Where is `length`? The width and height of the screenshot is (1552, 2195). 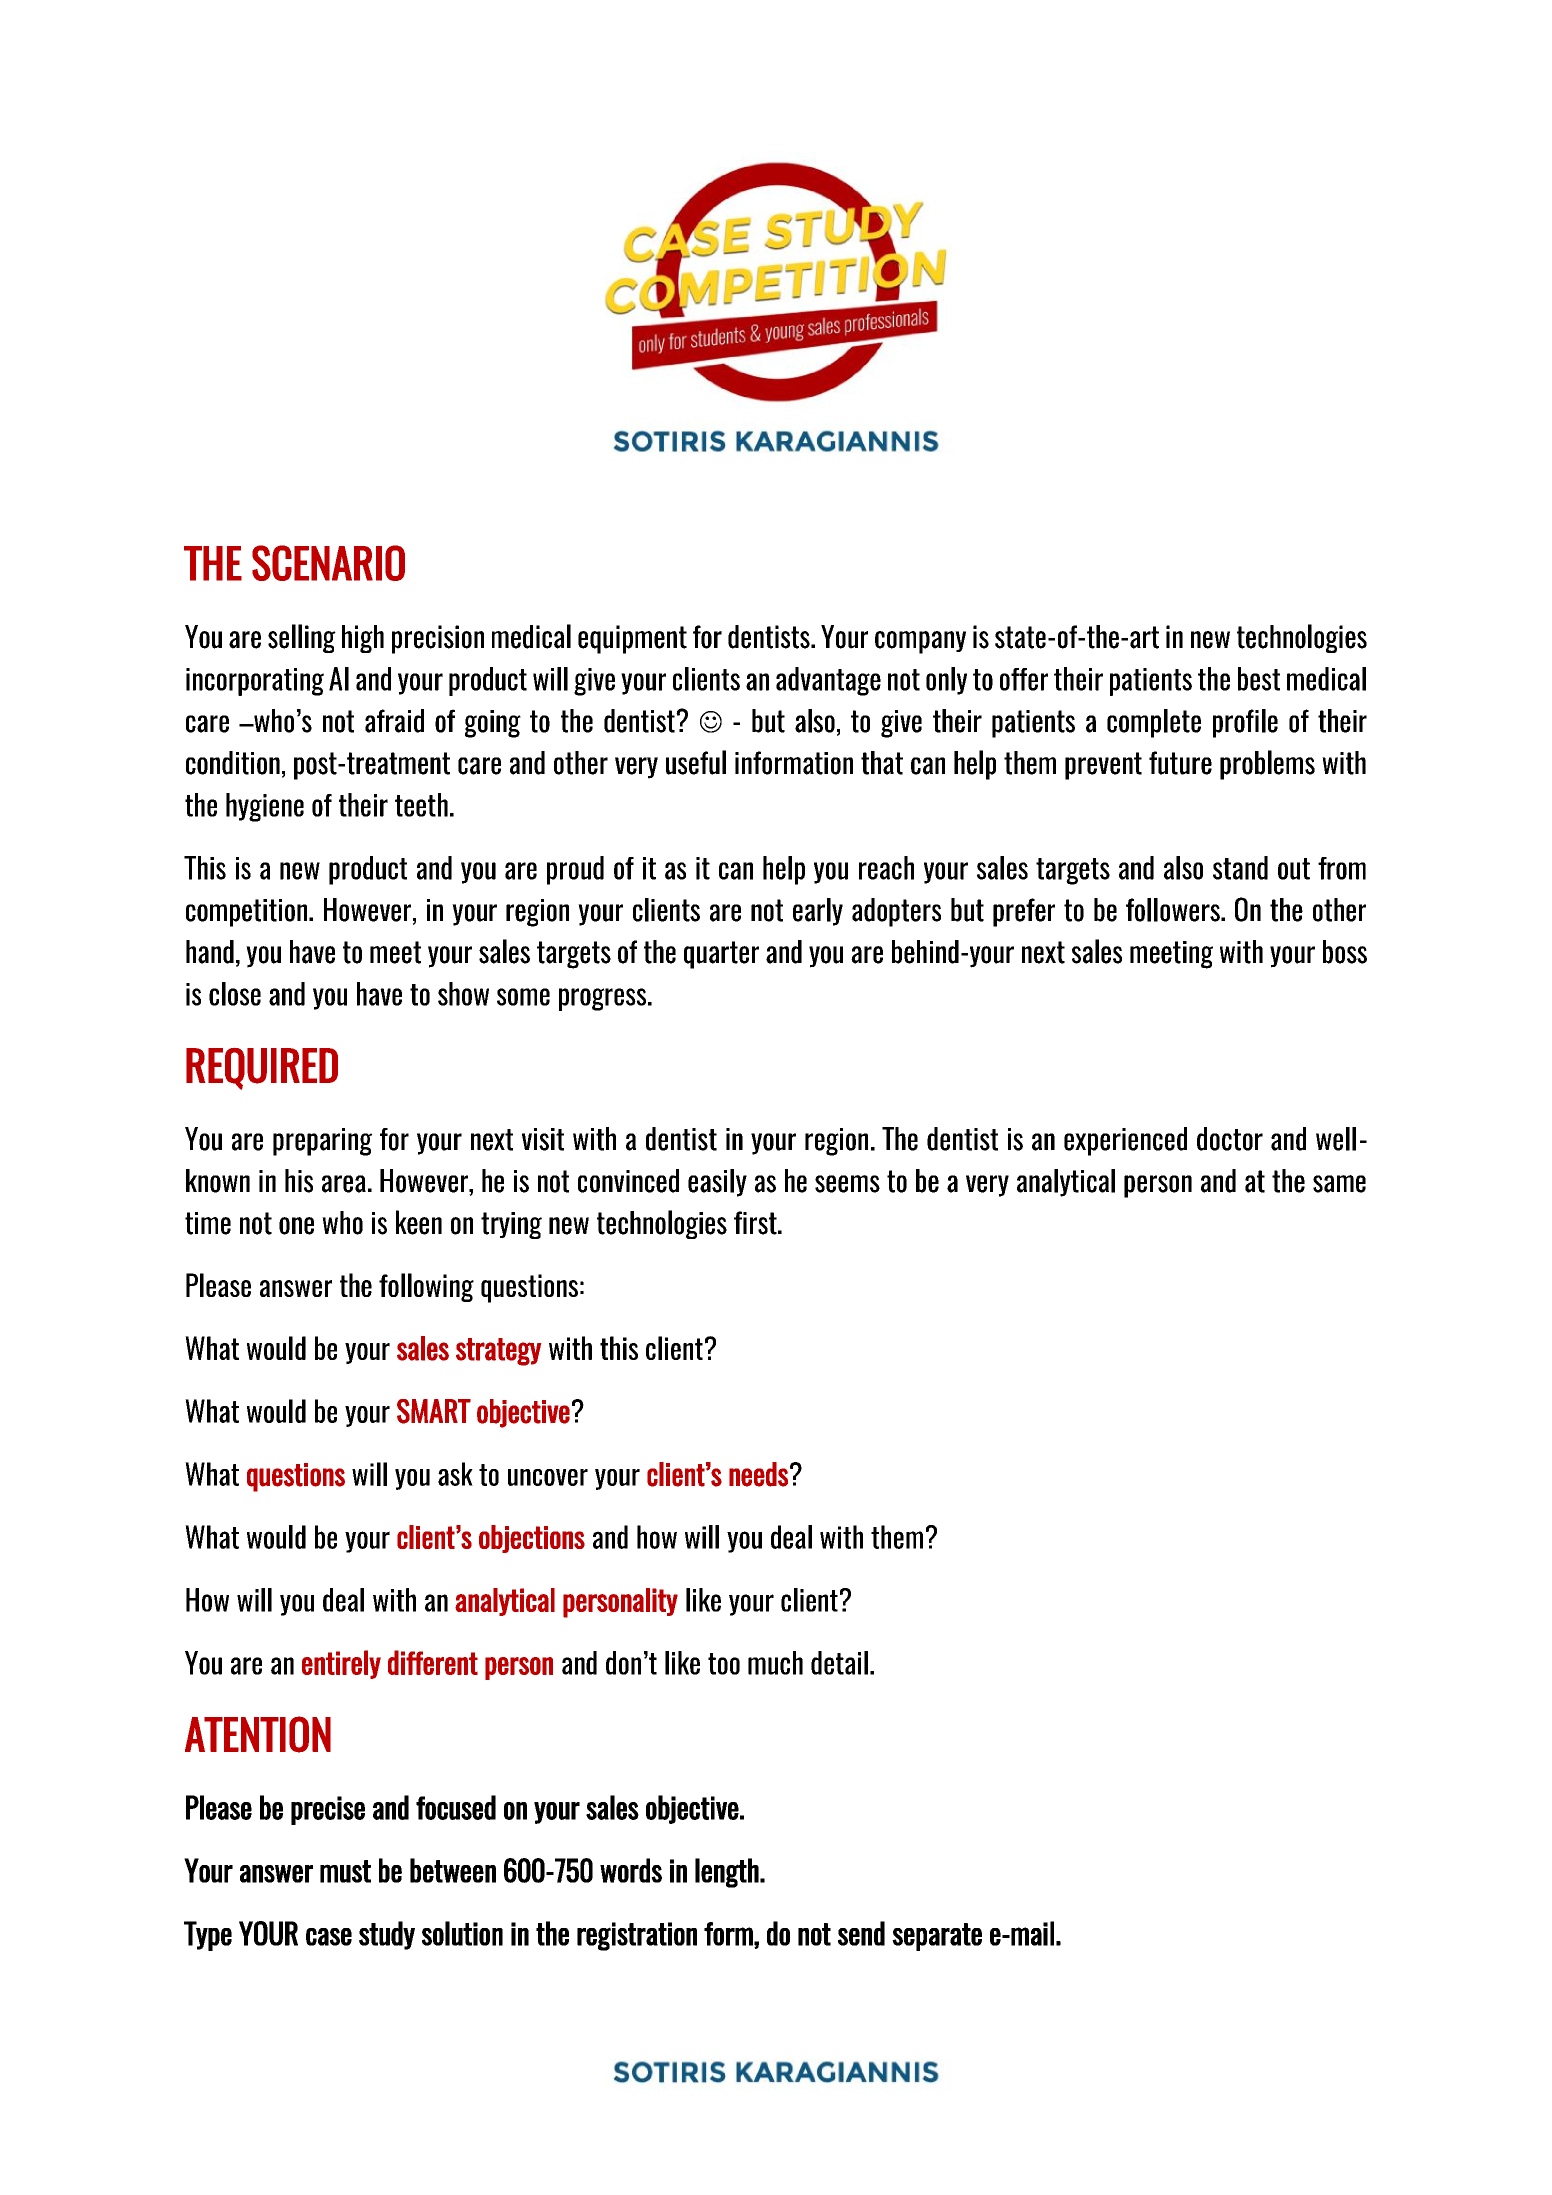
length is located at coordinates (728, 1873).
